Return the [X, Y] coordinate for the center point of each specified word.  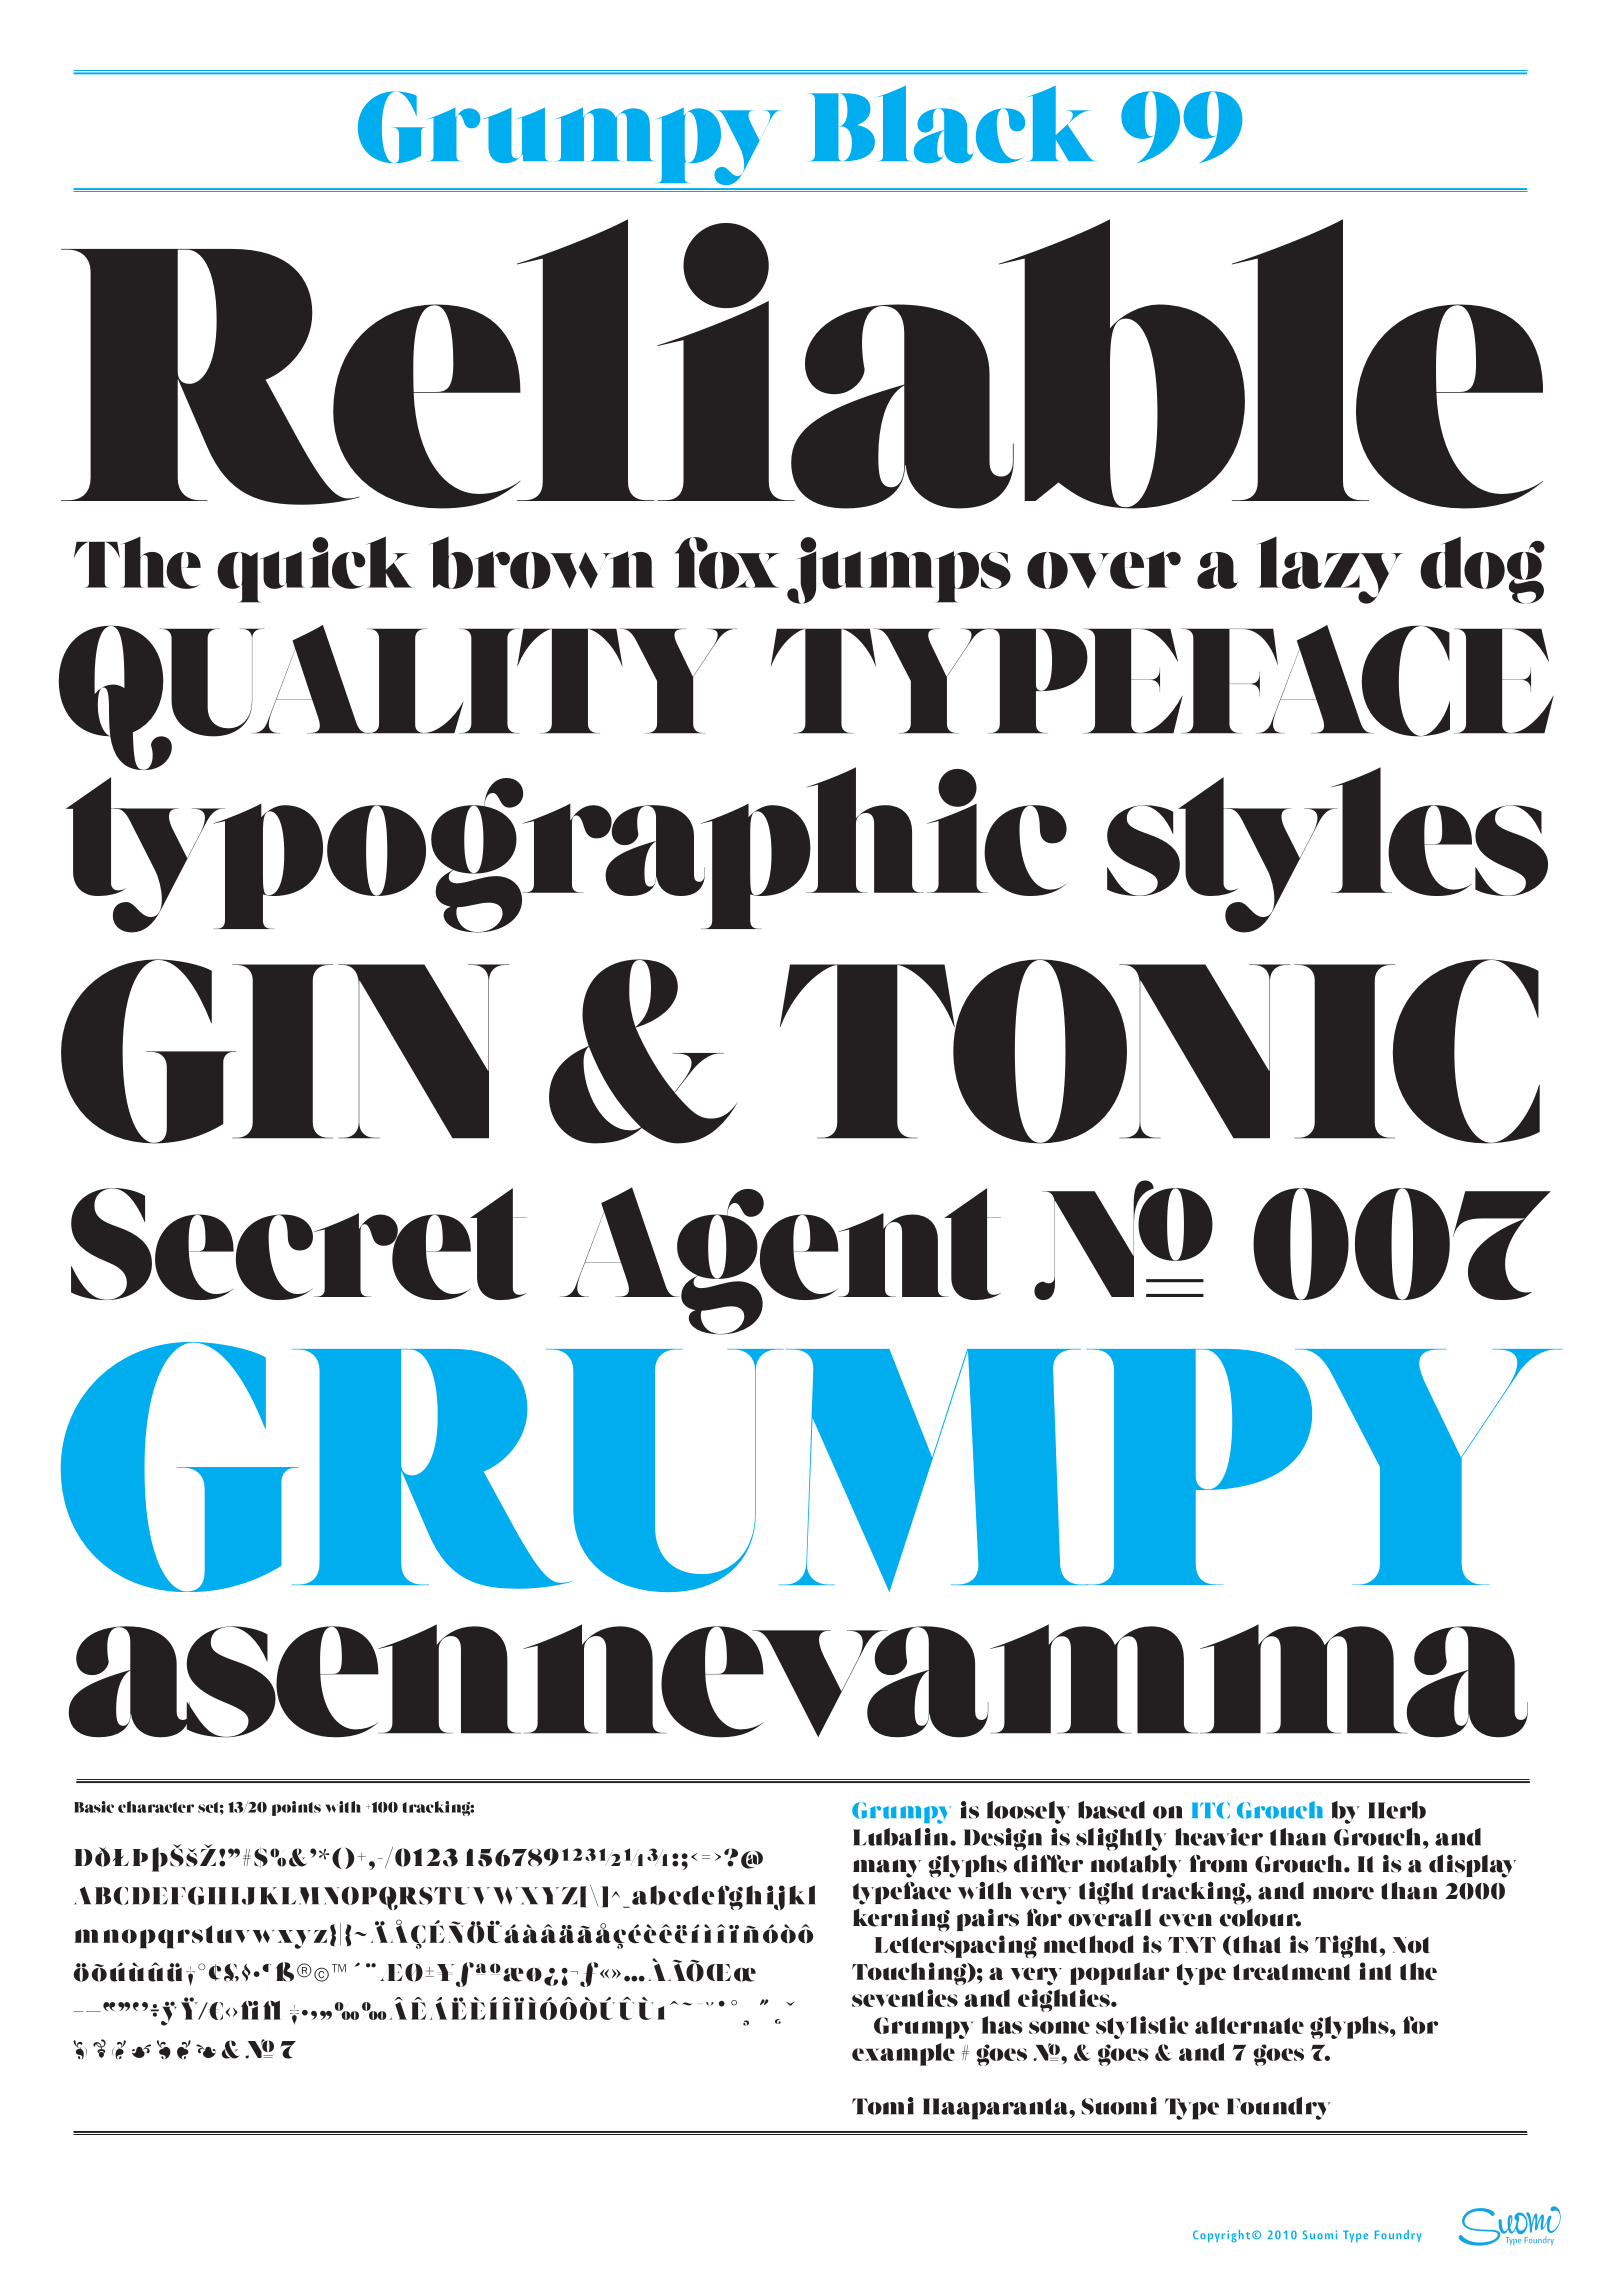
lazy [1330, 570]
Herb [1397, 1810]
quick [315, 569]
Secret [299, 1244]
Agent [780, 1261]
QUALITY [398, 697]
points [296, 1808]
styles [1327, 850]
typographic [566, 849]
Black [952, 124]
